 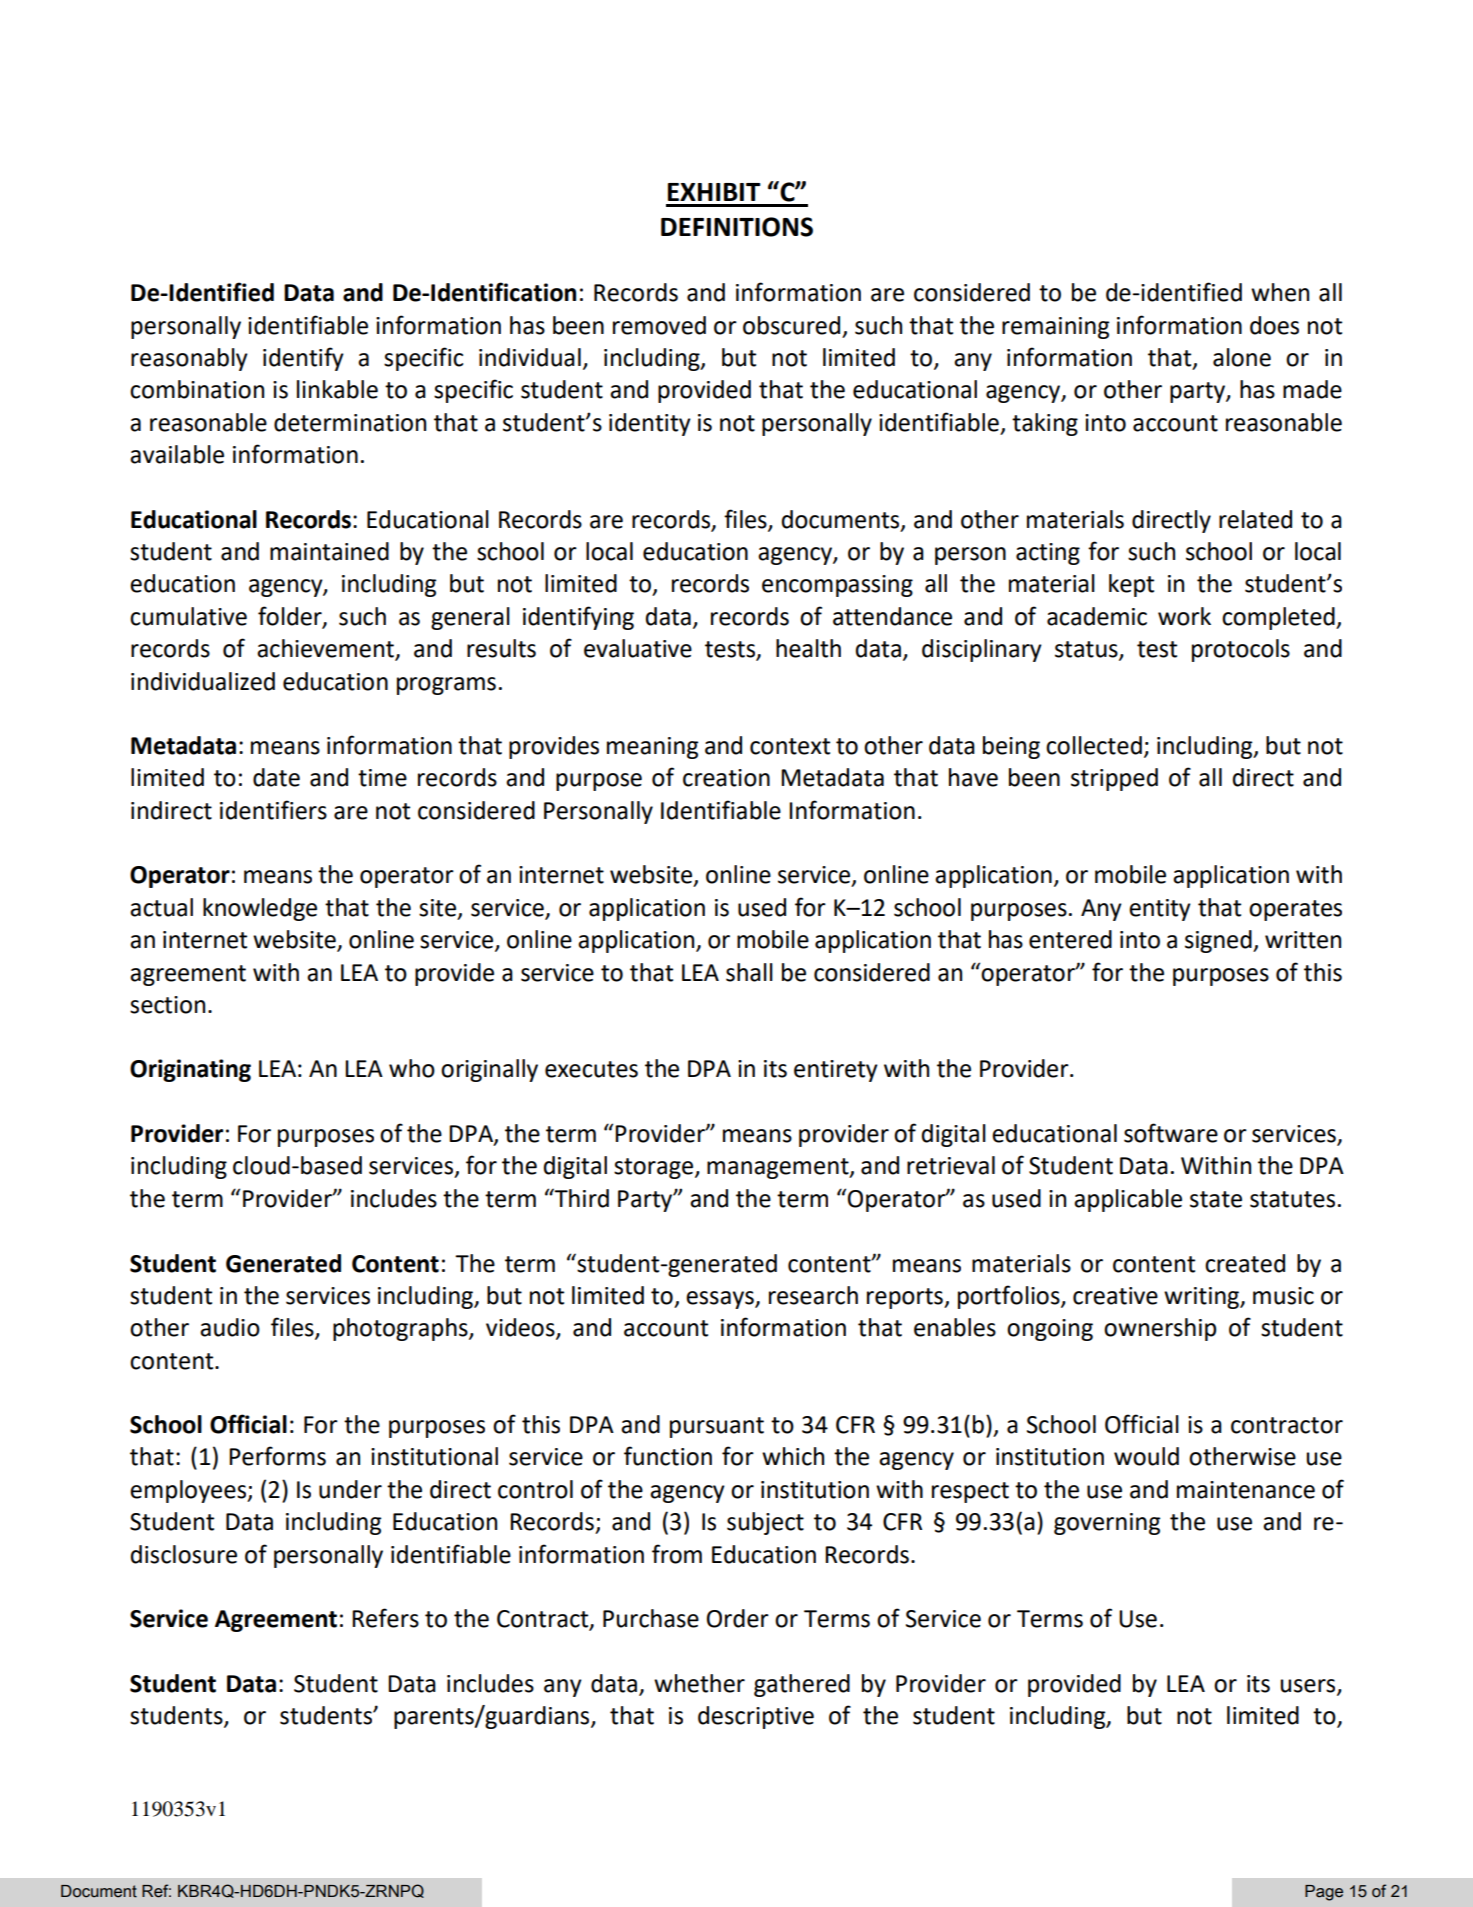 What do you see at coordinates (756, 1717) in the image?
I see `descriptive` at bounding box center [756, 1717].
